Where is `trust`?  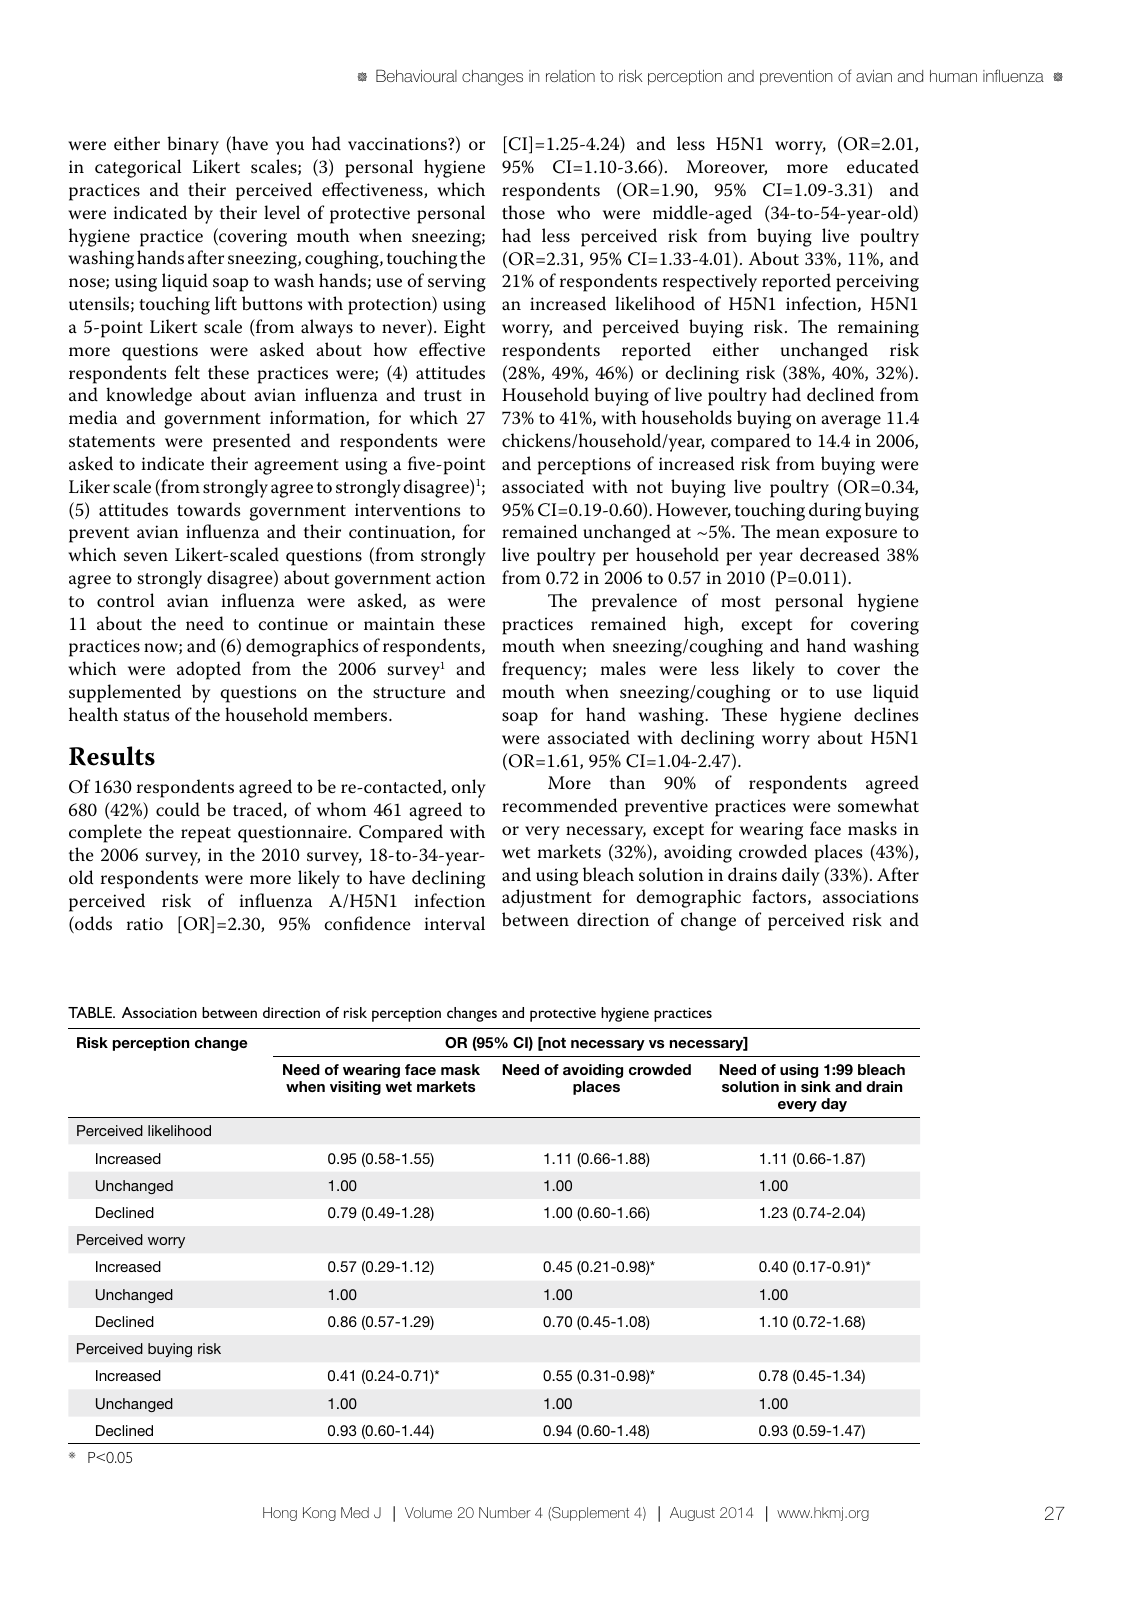 trust is located at coordinates (443, 396).
